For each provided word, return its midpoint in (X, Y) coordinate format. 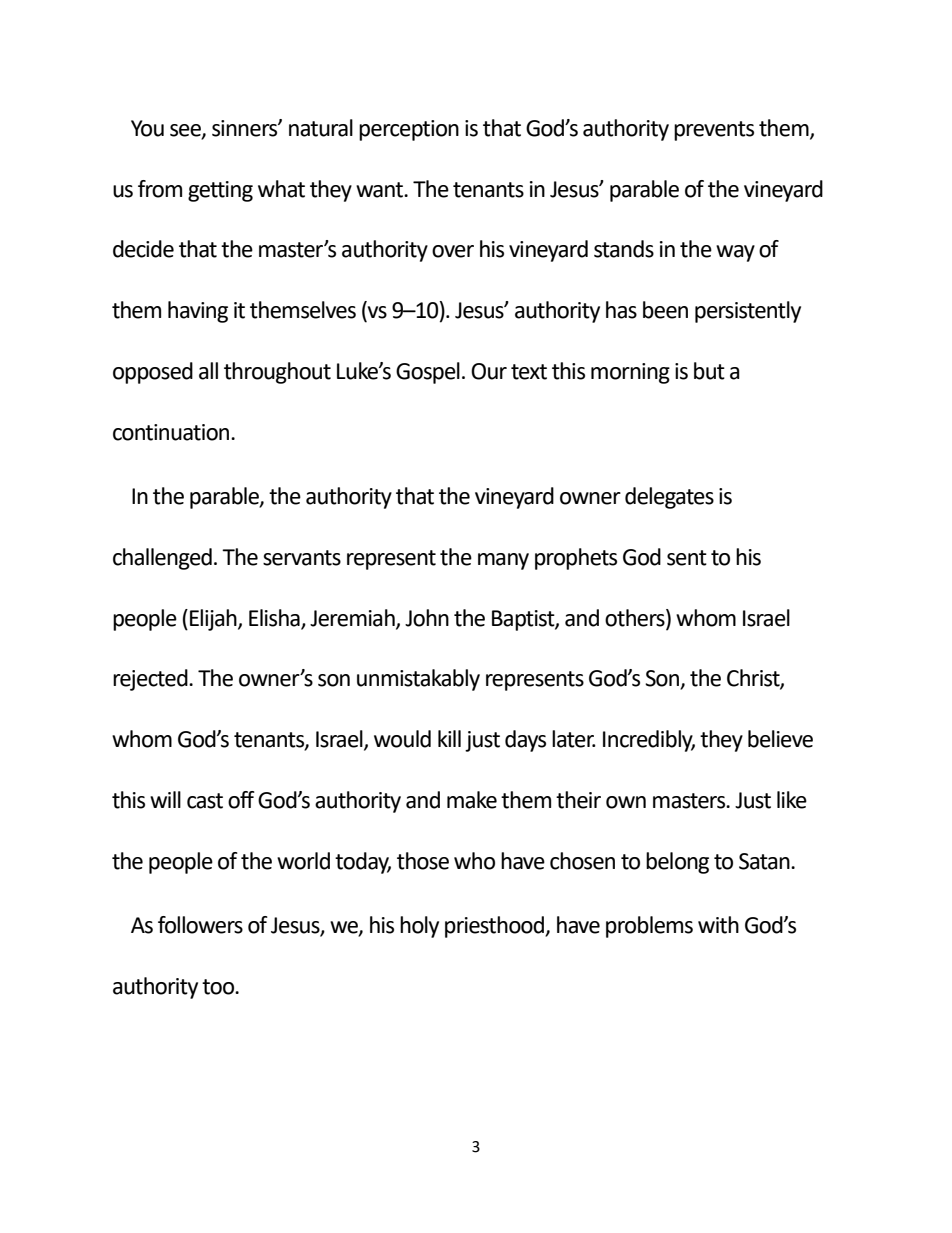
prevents (714, 131)
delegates (669, 498)
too (219, 987)
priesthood (496, 927)
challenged (162, 559)
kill (449, 738)
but (709, 371)
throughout (277, 373)
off (241, 800)
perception (409, 130)
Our (489, 371)
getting (220, 191)
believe (780, 739)
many (503, 561)
